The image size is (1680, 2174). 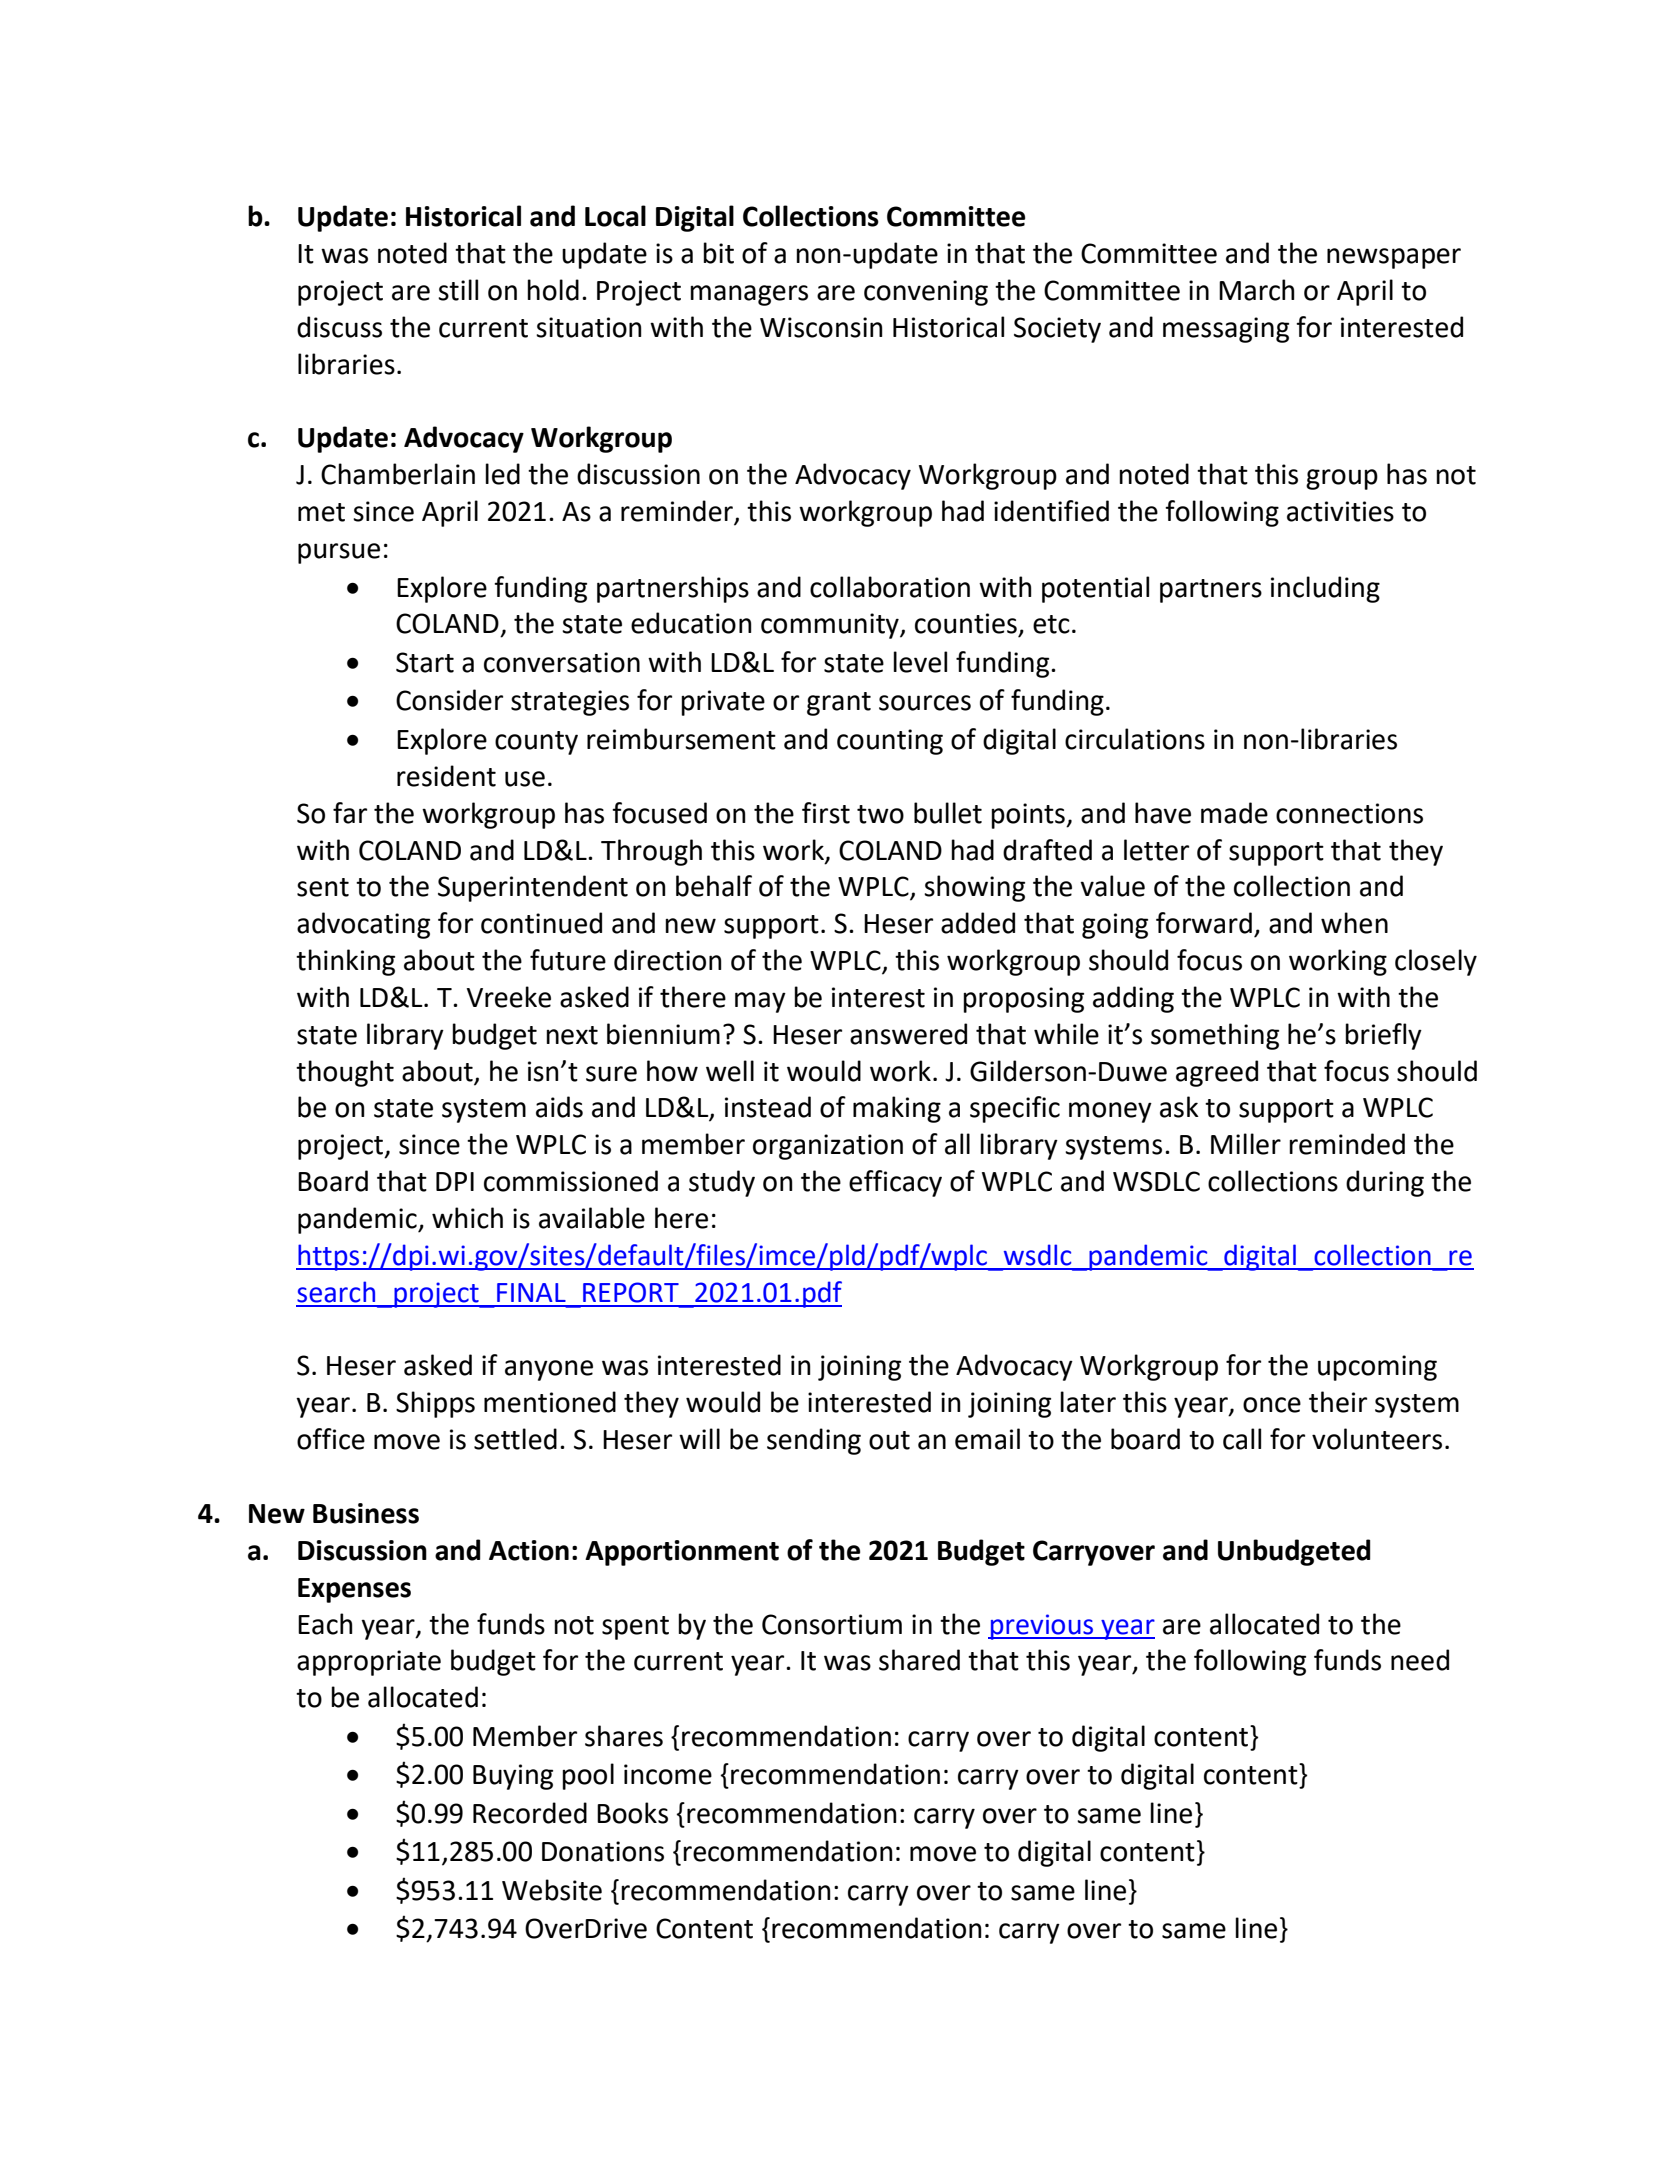 I want to click on upcoming, so click(x=1377, y=1368).
